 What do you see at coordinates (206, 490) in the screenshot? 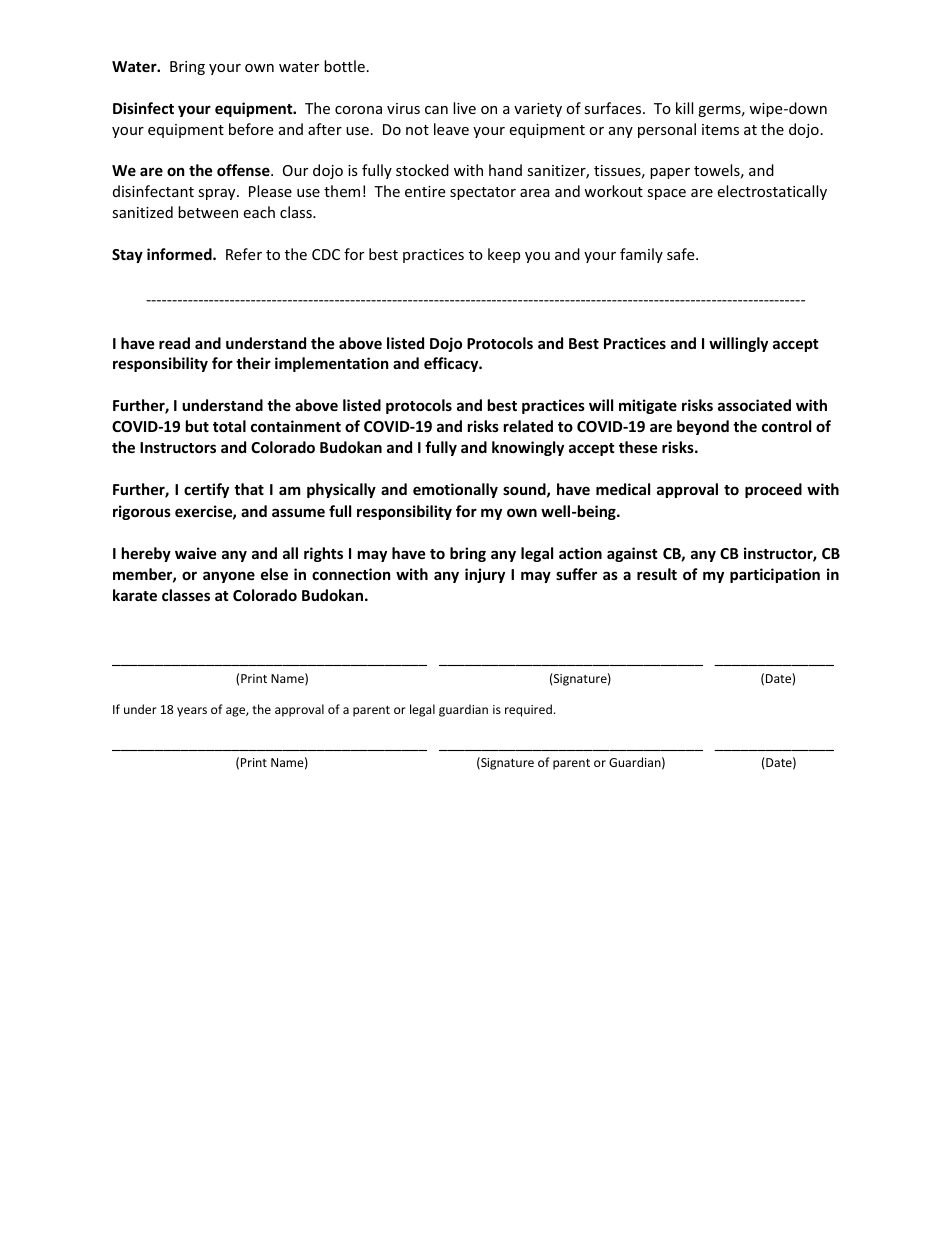
I see `certify` at bounding box center [206, 490].
